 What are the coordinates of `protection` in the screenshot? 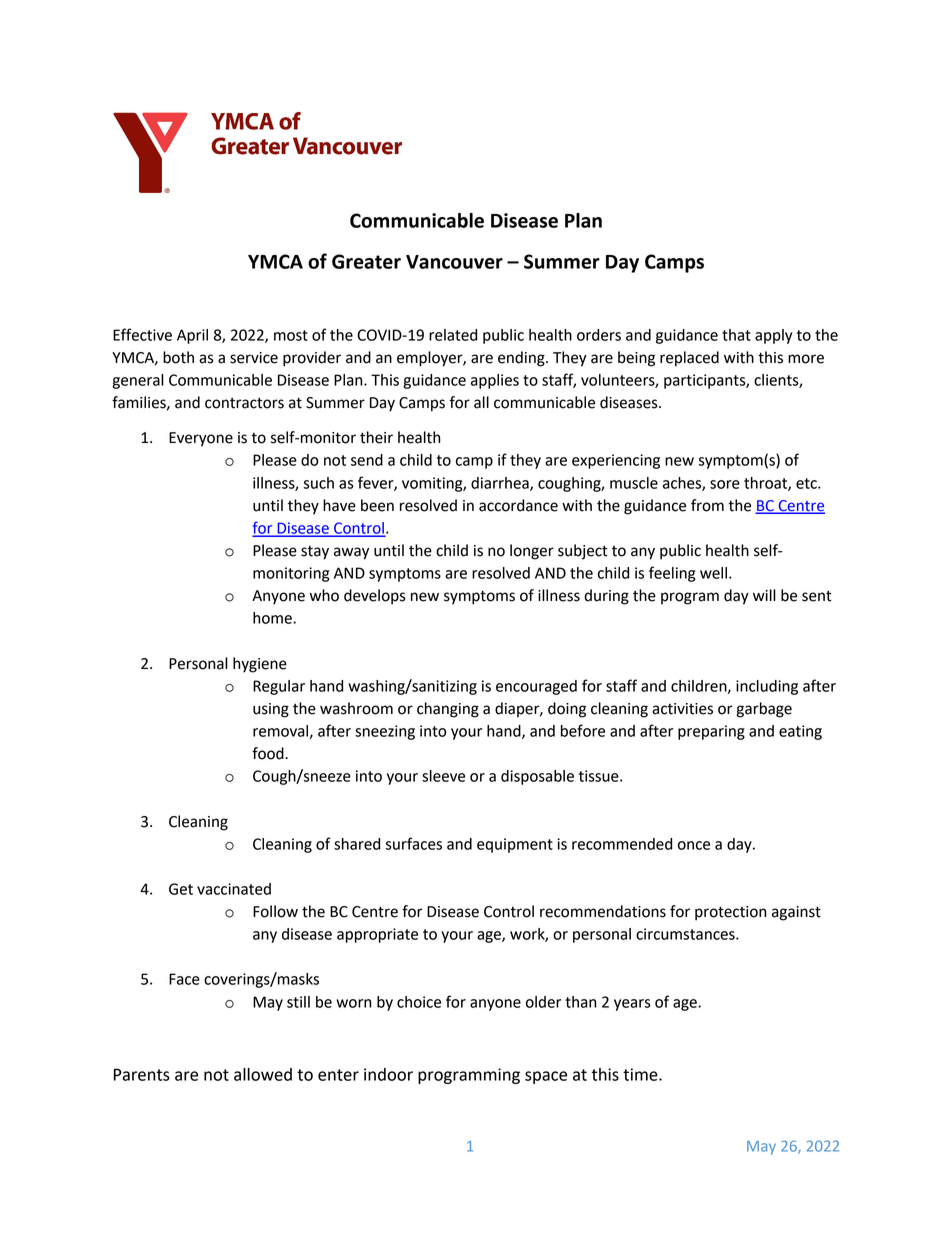 It's located at (730, 913).
